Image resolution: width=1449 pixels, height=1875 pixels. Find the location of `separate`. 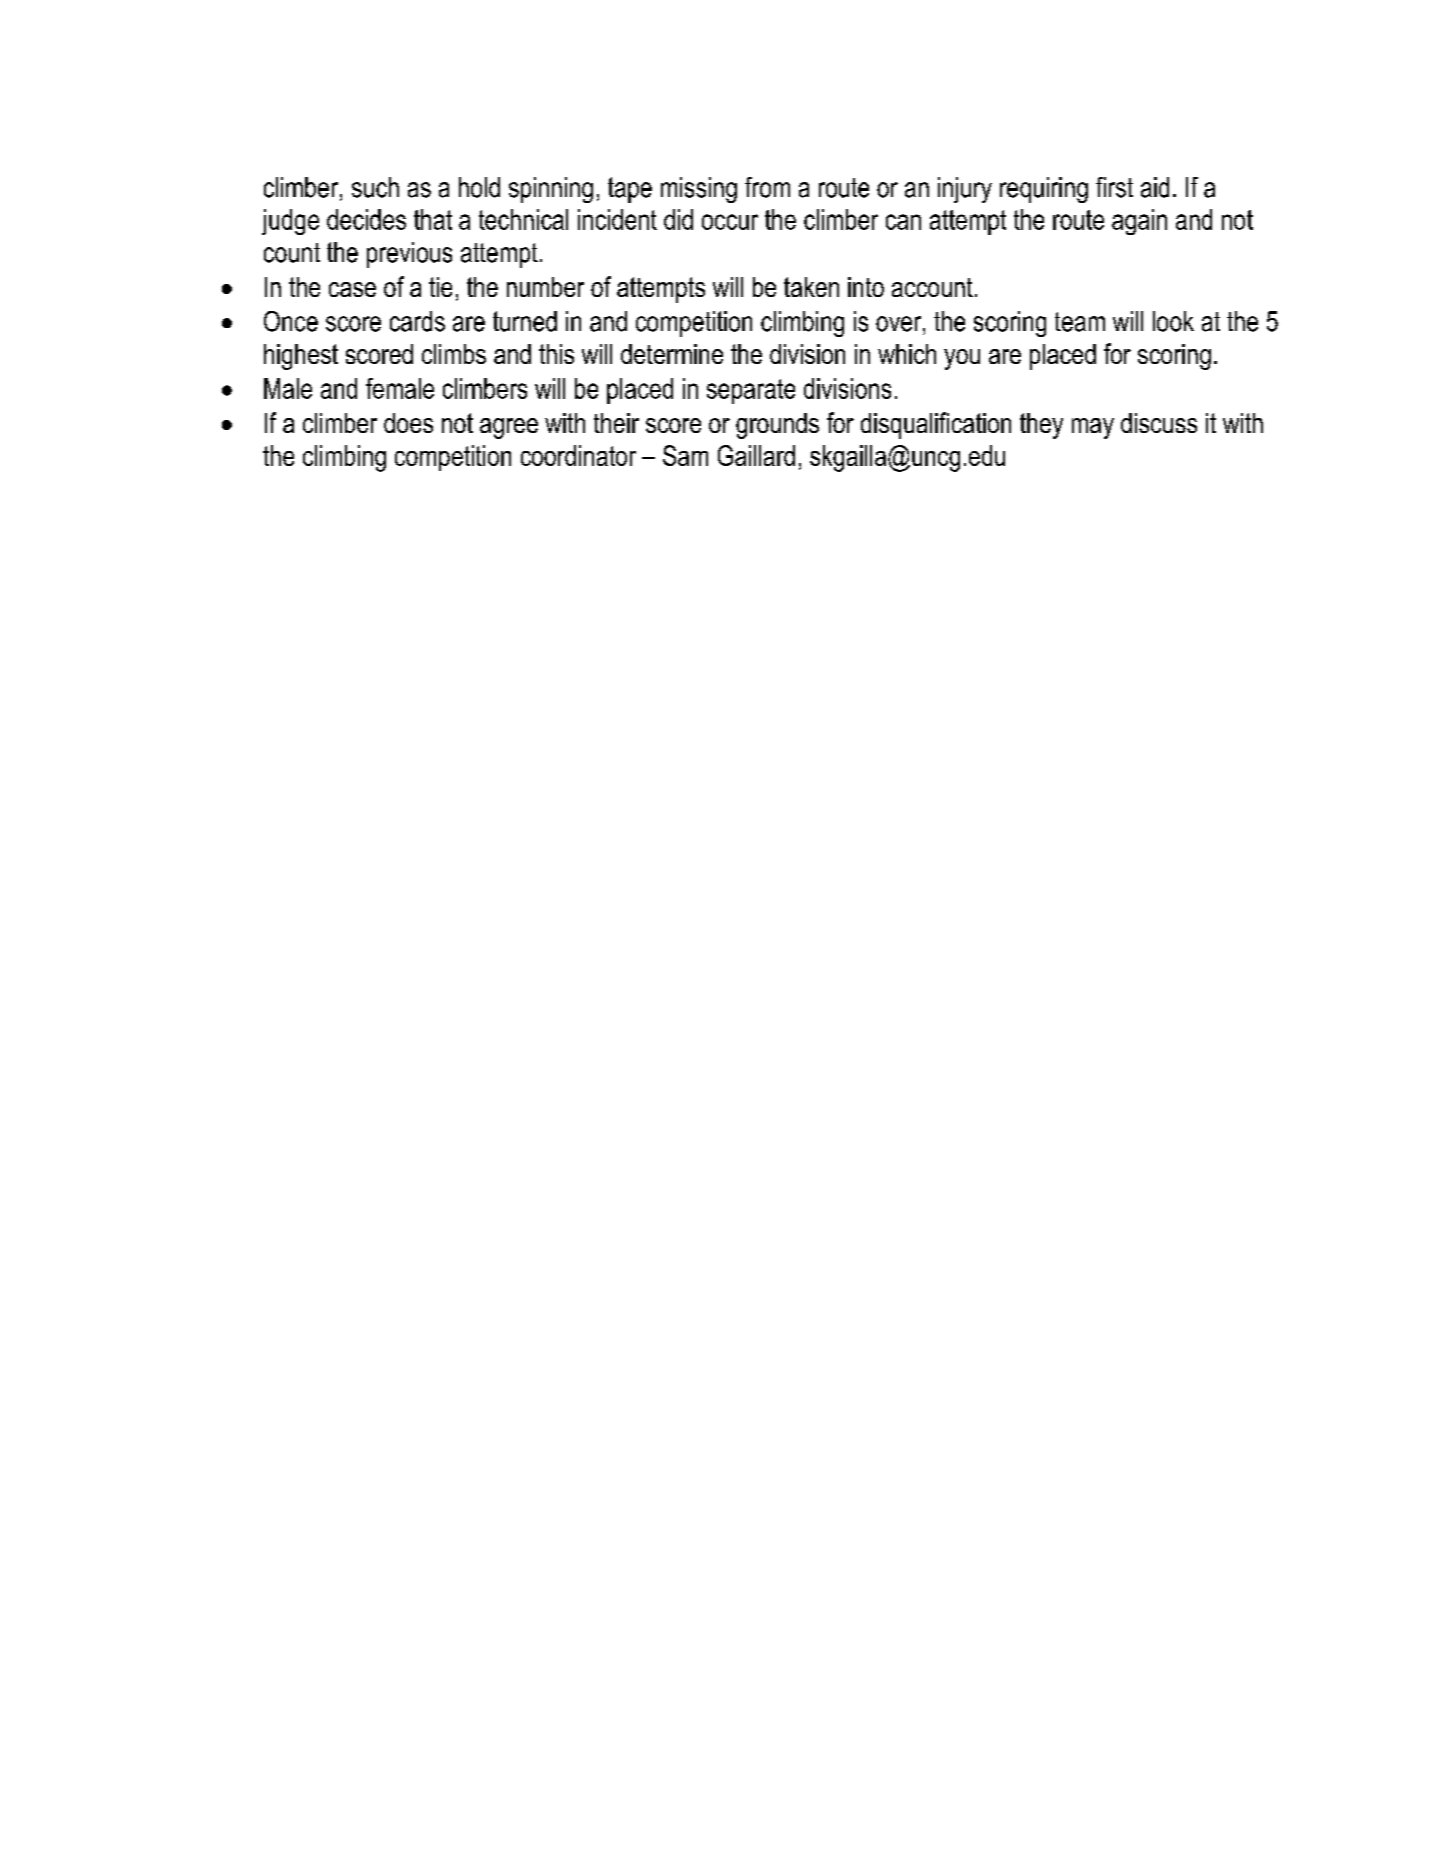

separate is located at coordinates (751, 391).
